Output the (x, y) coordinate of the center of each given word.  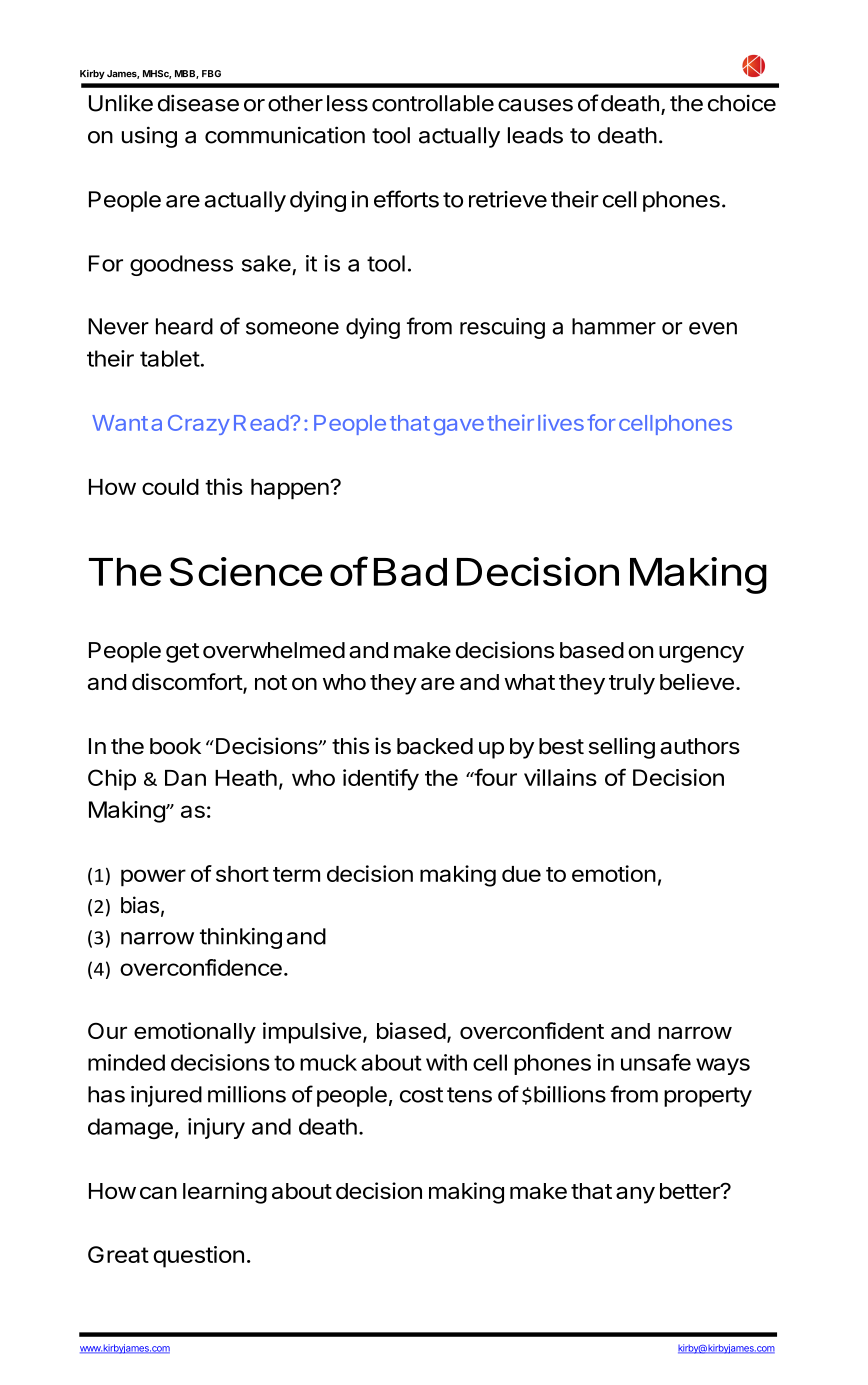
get (182, 653)
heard (184, 326)
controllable (433, 103)
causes (535, 105)
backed (435, 746)
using (149, 137)
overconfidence (201, 967)
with (446, 1062)
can (158, 1193)
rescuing (502, 328)
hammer (614, 326)
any (635, 1195)
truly (632, 684)
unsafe (656, 1062)
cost (421, 1095)
